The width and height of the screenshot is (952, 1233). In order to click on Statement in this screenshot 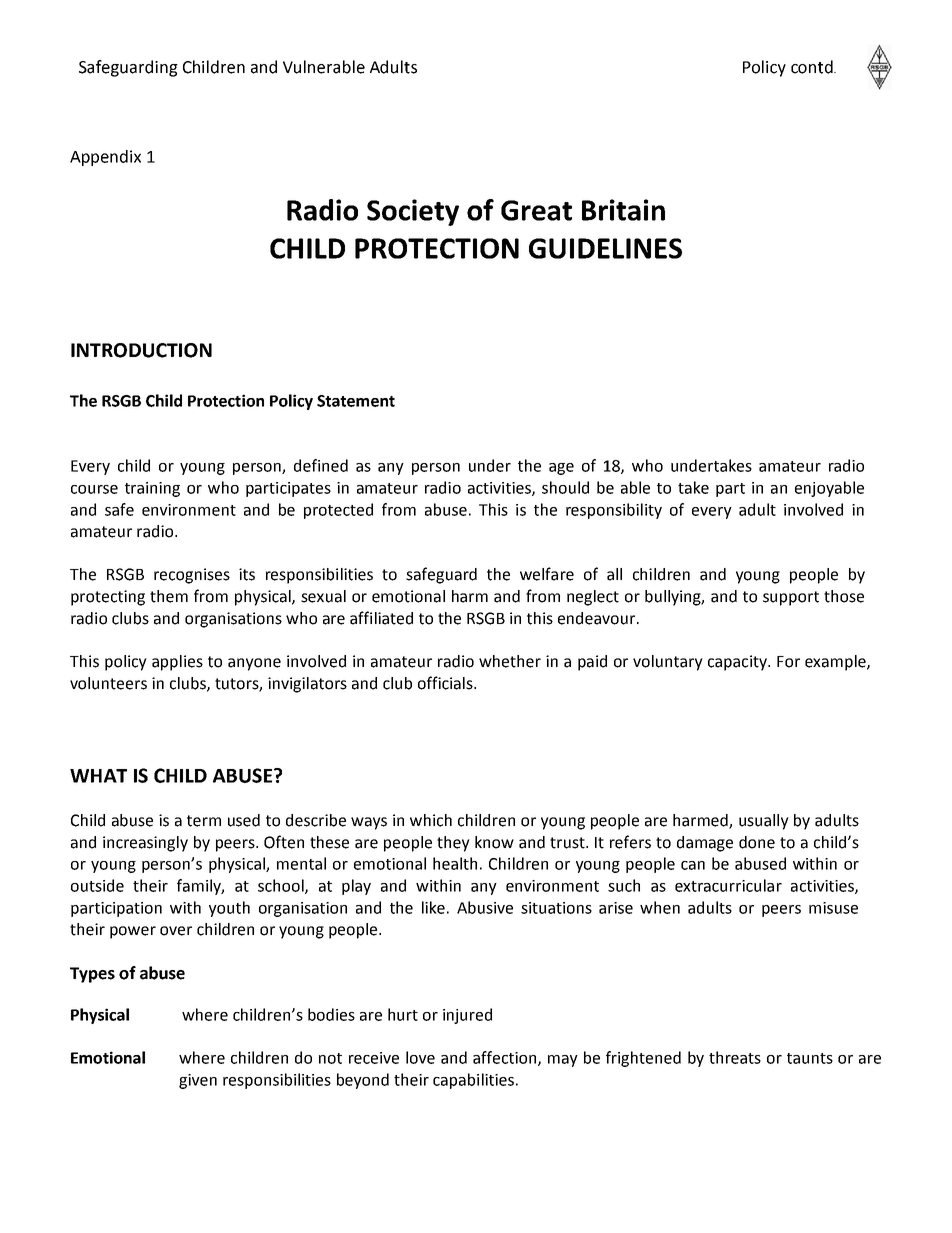, I will do `click(356, 401)`.
